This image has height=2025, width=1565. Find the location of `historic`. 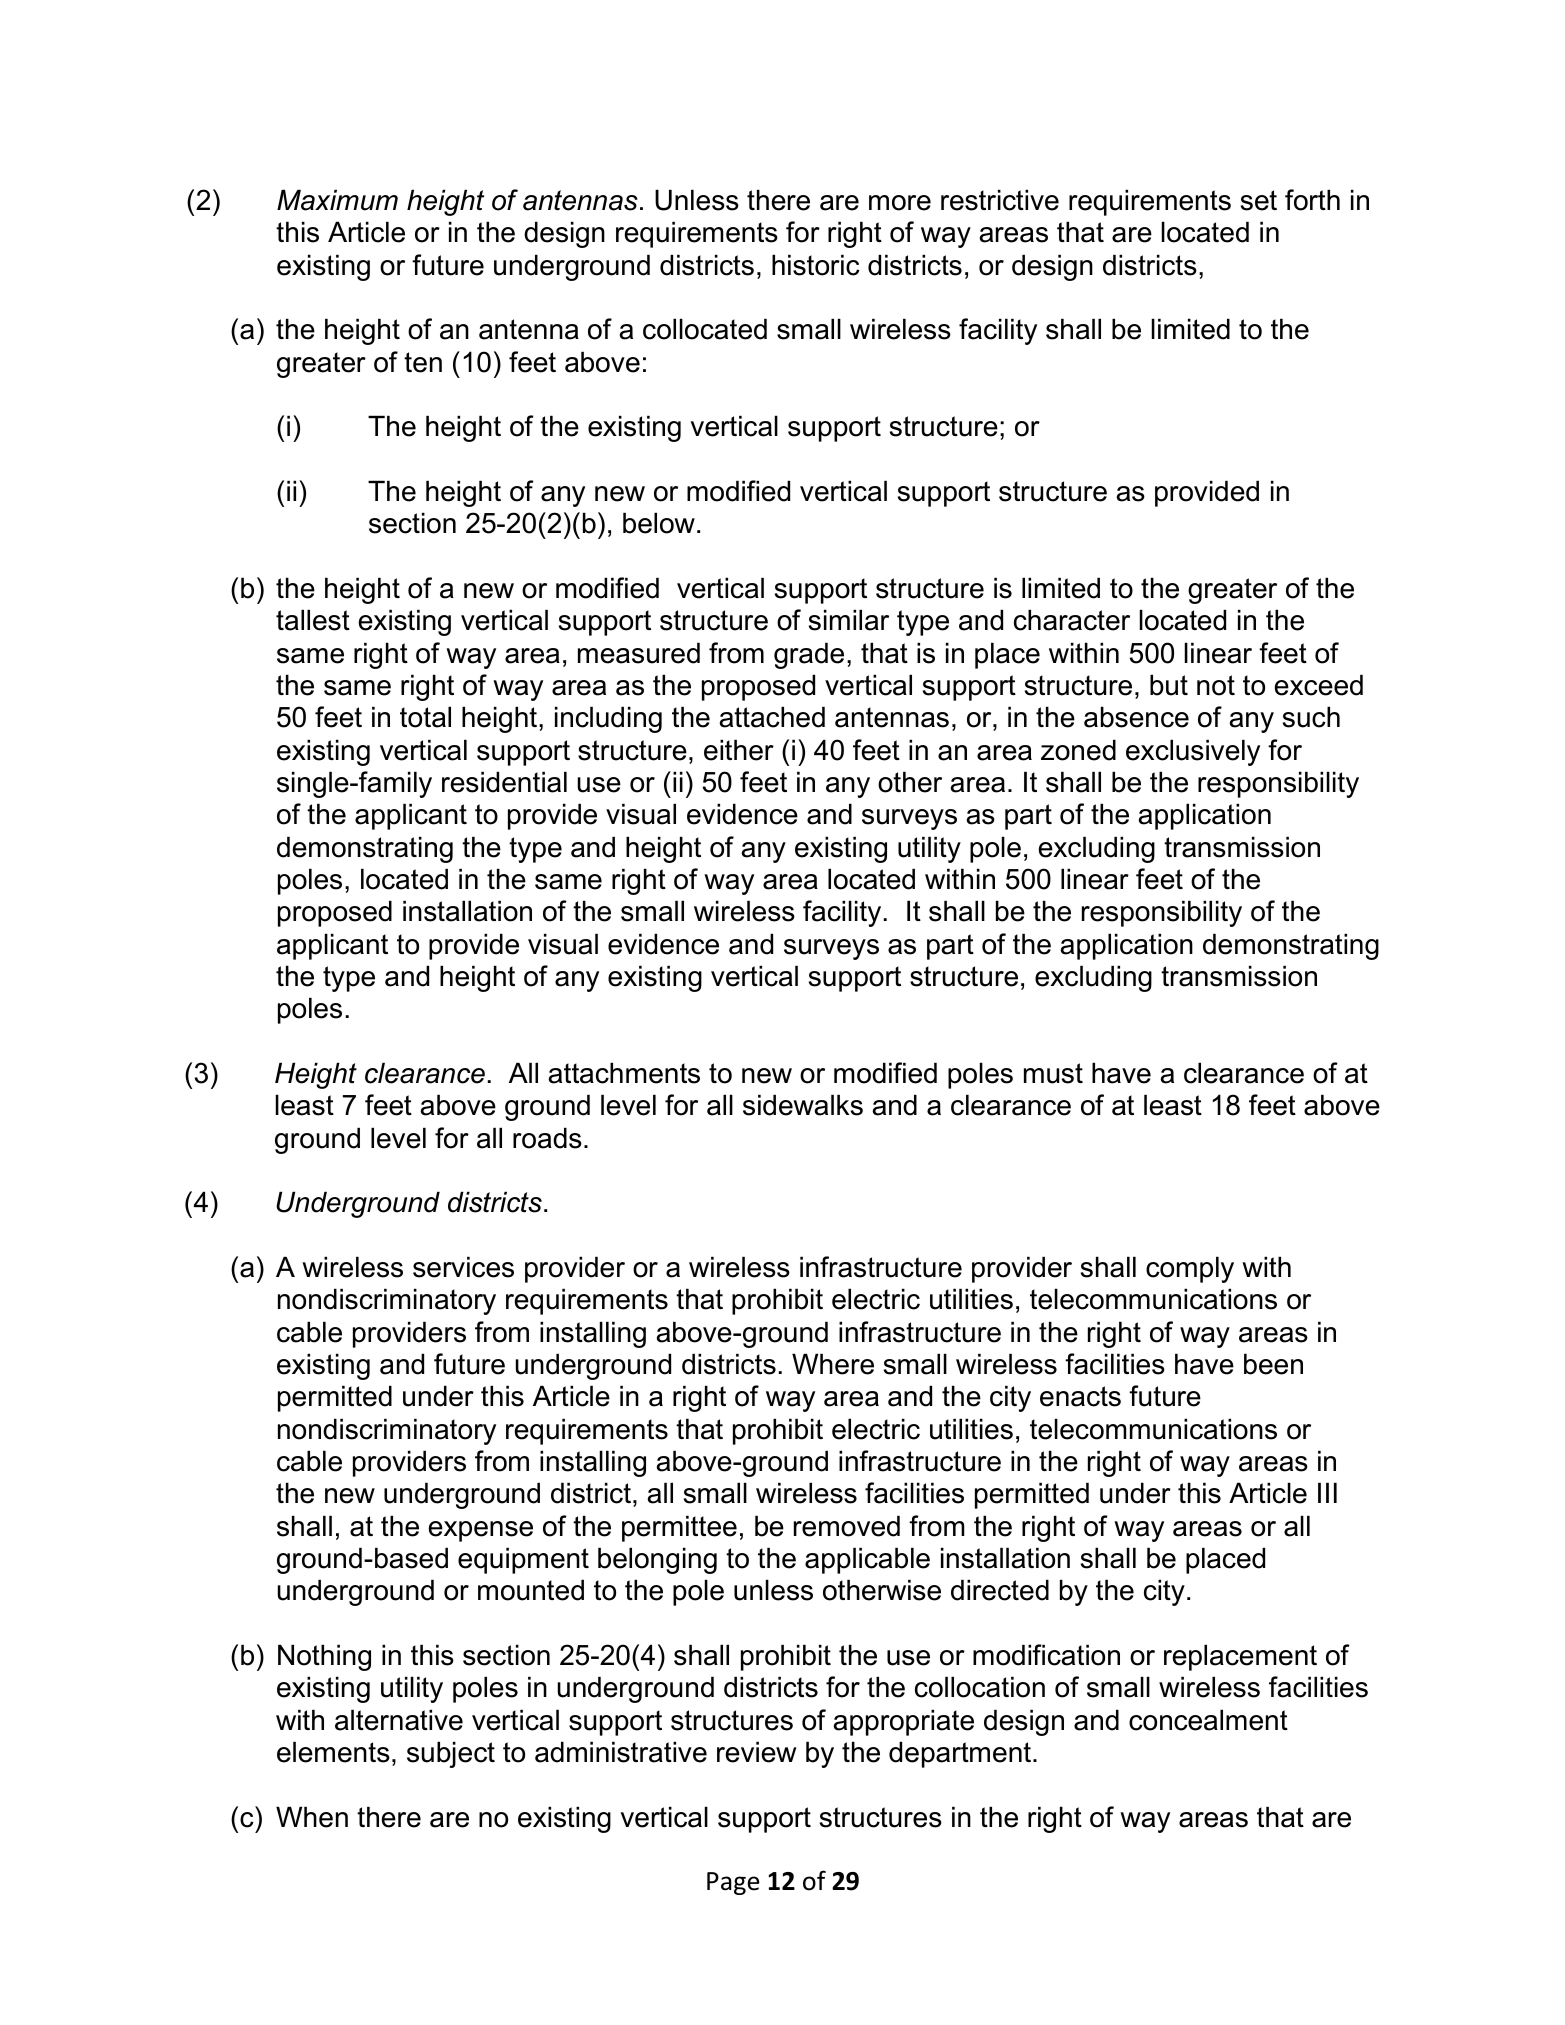

historic is located at coordinates (816, 265).
